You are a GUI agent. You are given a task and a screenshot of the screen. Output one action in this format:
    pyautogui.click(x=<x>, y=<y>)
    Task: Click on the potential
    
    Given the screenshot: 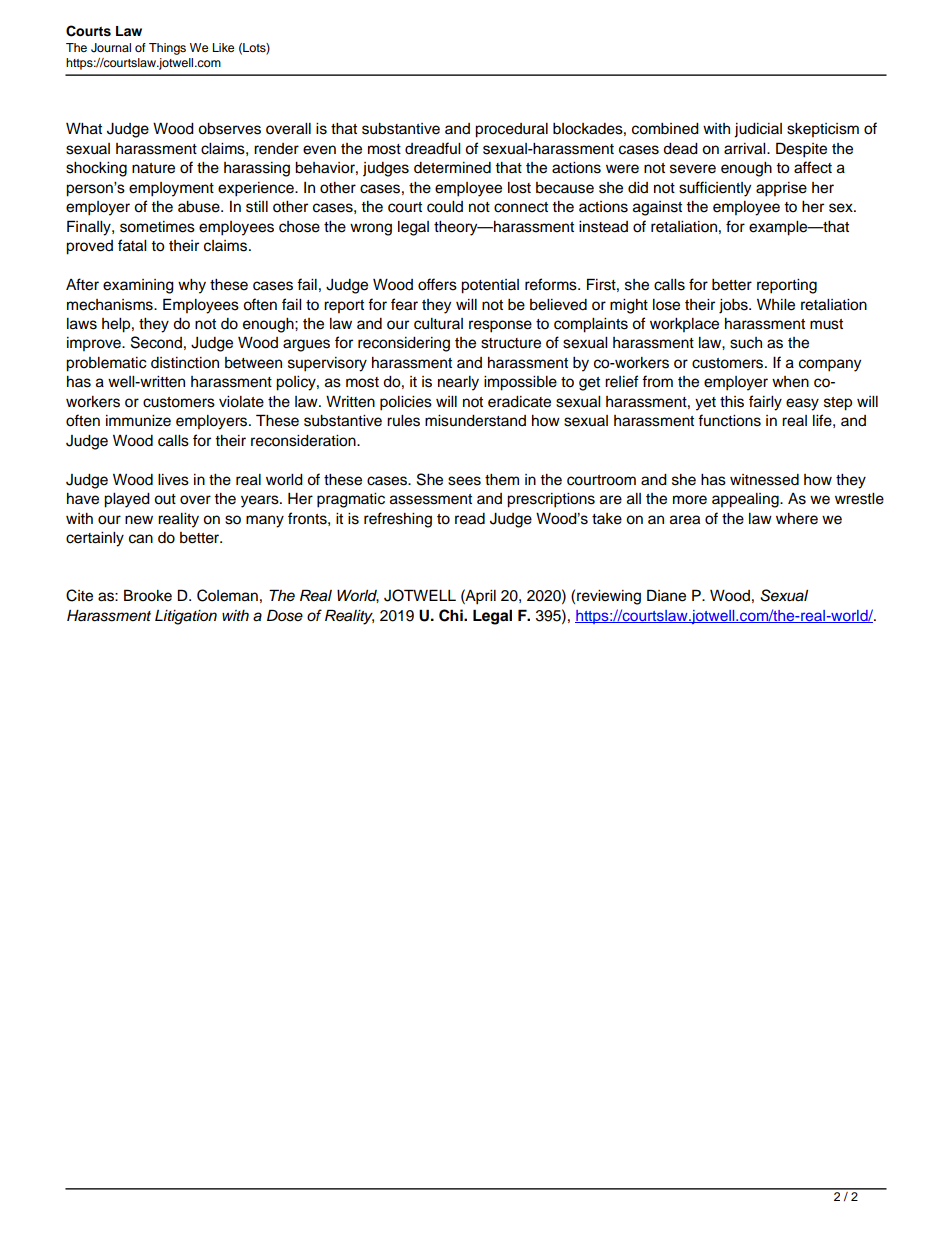 What is the action you would take?
    pyautogui.click(x=490, y=286)
